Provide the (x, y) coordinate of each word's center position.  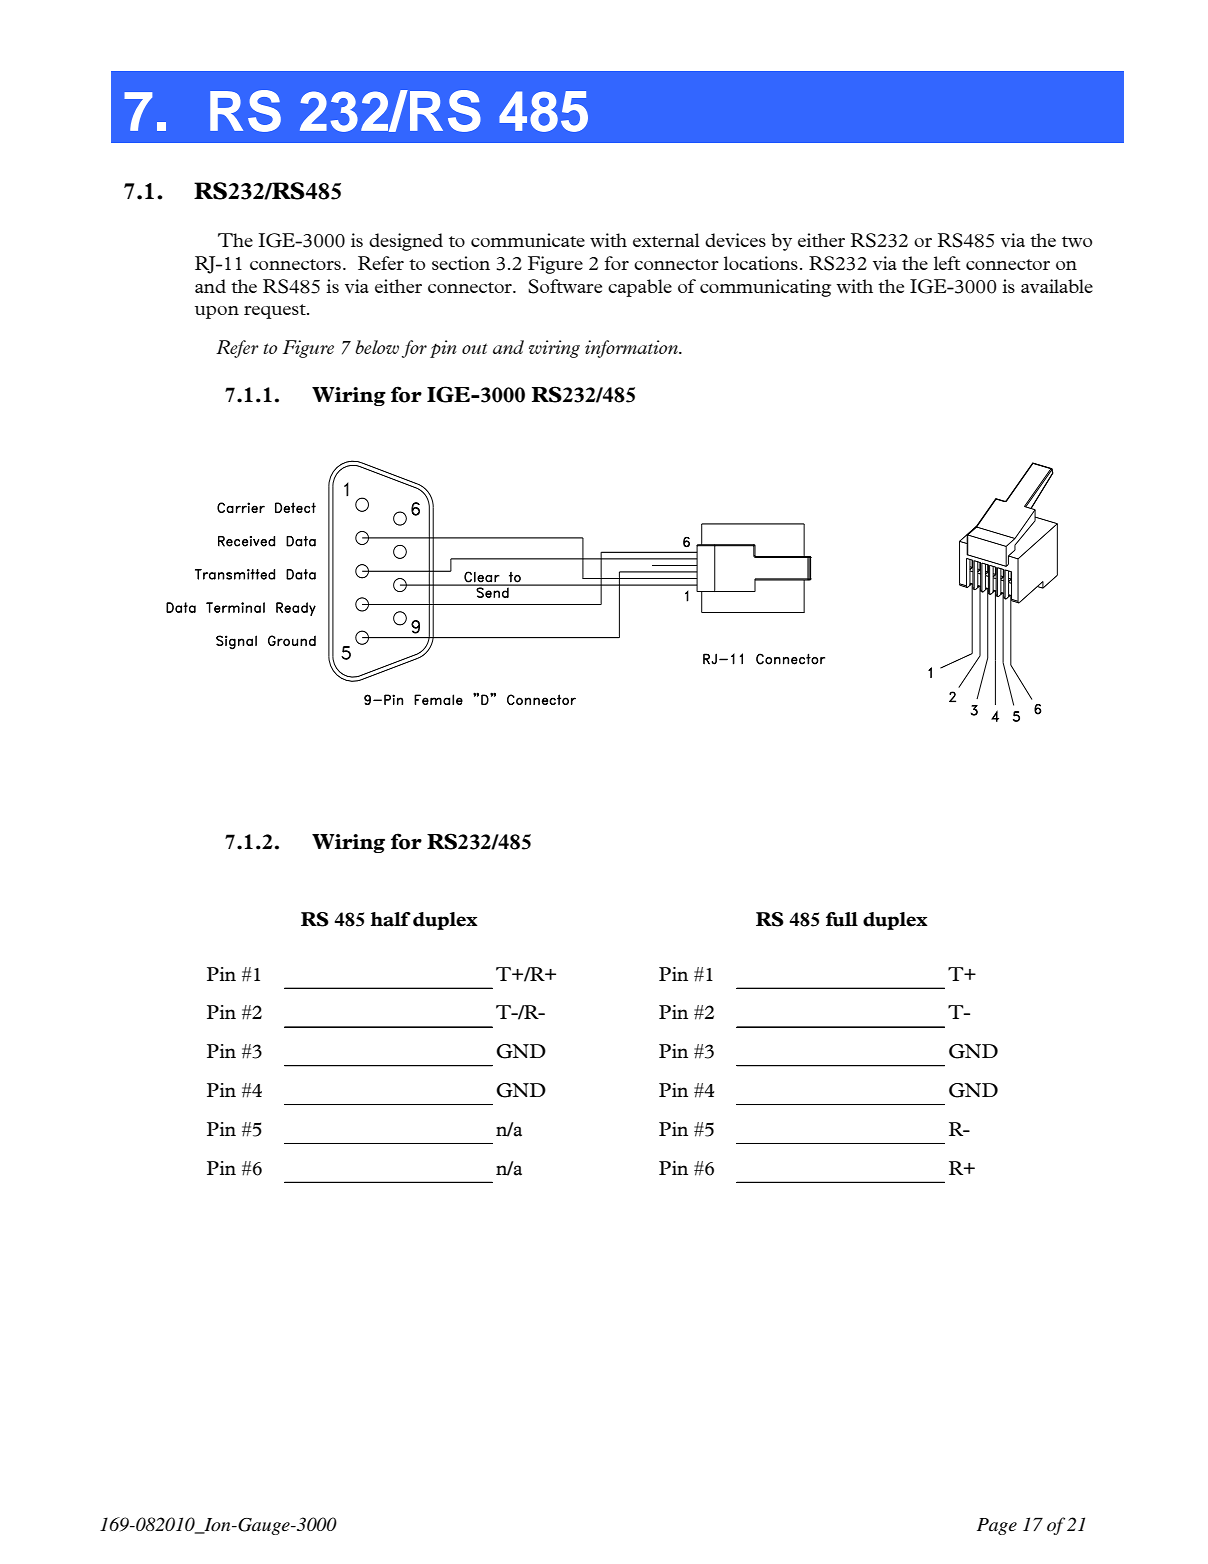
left (947, 263)
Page (997, 1526)
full (842, 919)
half (391, 919)
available (1057, 286)
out (475, 348)
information (632, 349)
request (276, 311)
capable (640, 288)
